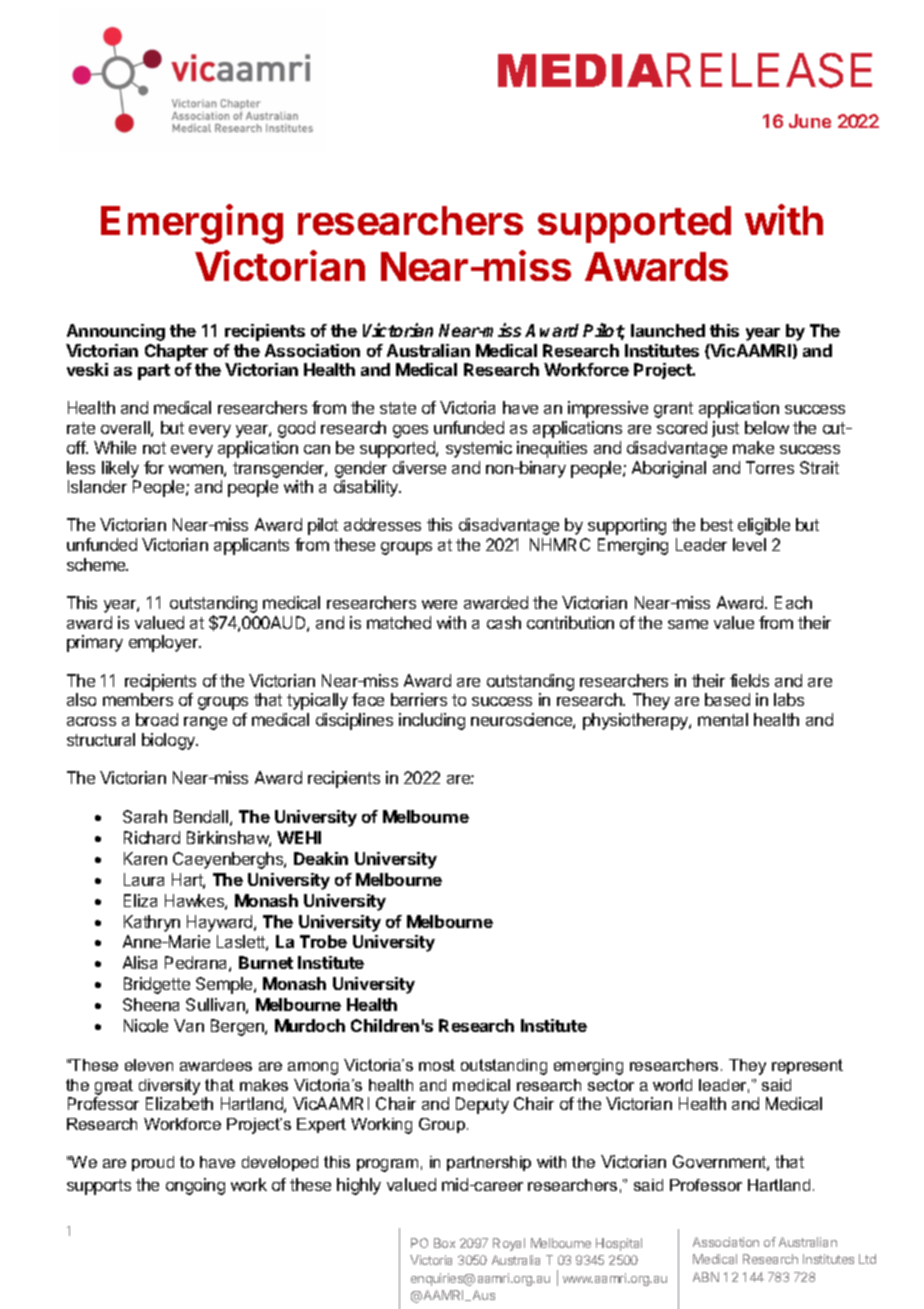 The image size is (924, 1309). What do you see at coordinates (723, 719) in the image?
I see `mental` at bounding box center [723, 719].
